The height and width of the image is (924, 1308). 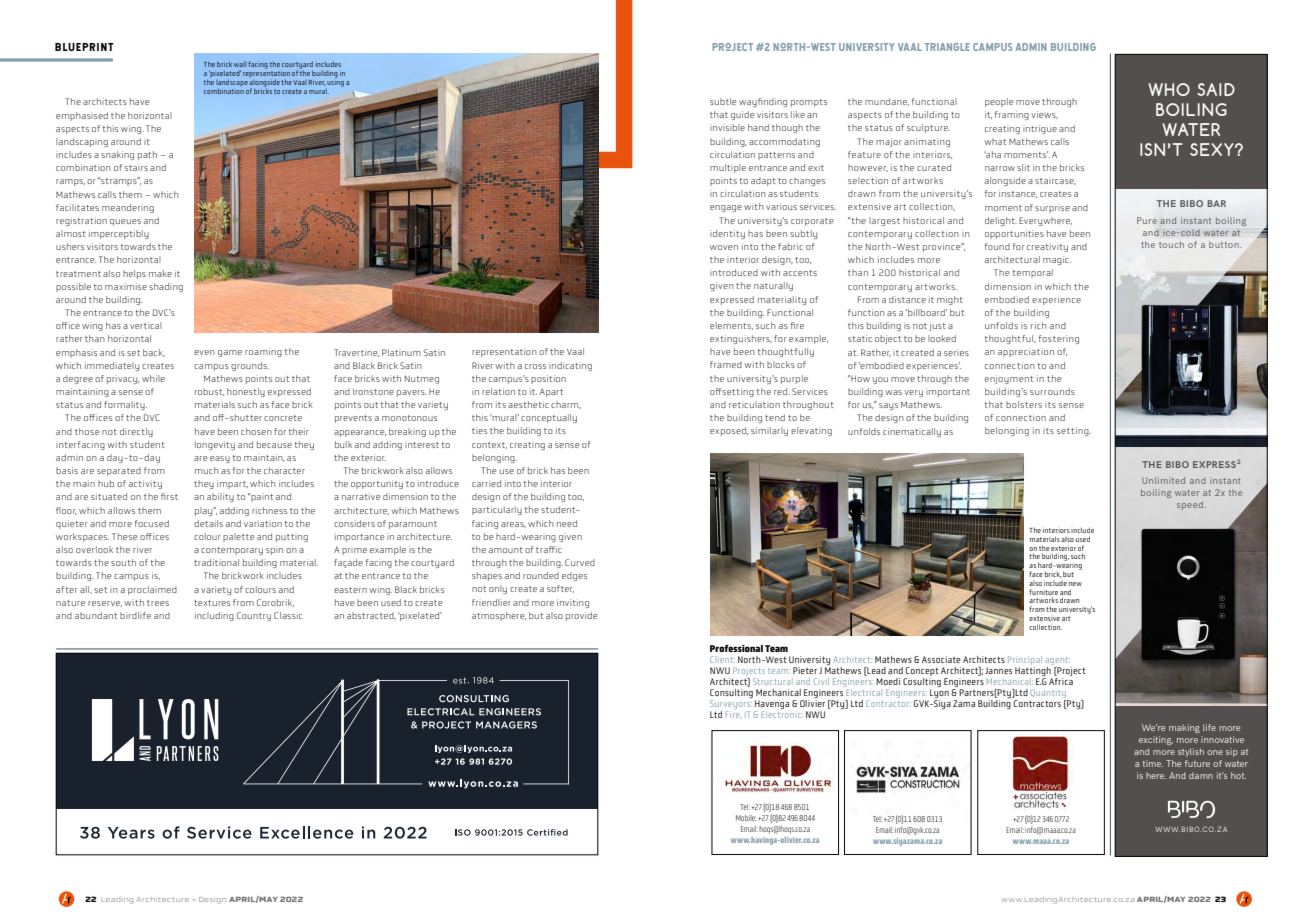 I want to click on including, so click(x=214, y=616).
